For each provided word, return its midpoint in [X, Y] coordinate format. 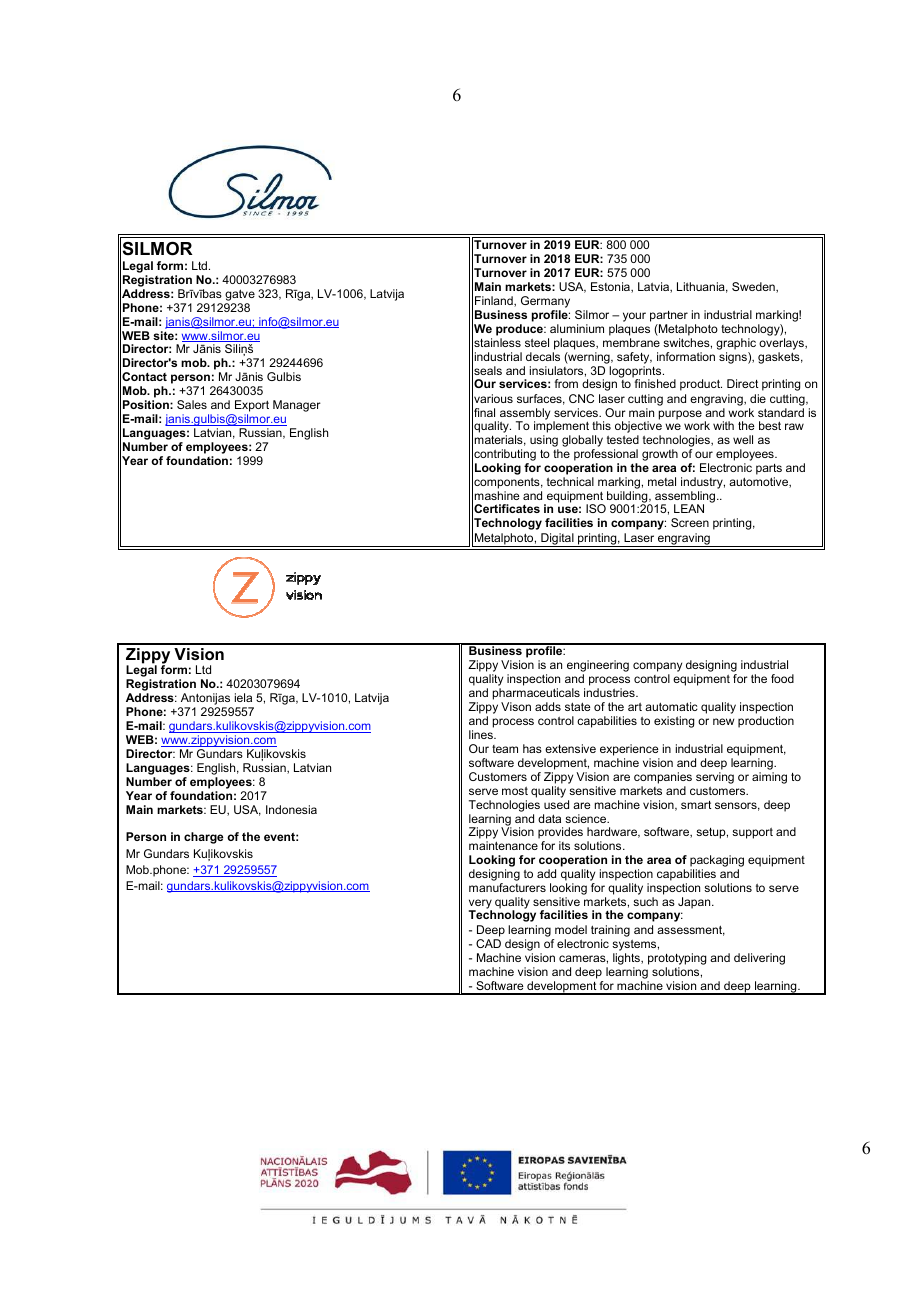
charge [203, 838]
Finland [495, 301]
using [544, 442]
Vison [516, 706]
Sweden [754, 287]
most [515, 791]
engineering [598, 667]
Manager [297, 406]
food [782, 678]
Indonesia [291, 809]
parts [769, 469]
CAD [488, 943]
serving [715, 778]
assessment [691, 930]
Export [252, 406]
